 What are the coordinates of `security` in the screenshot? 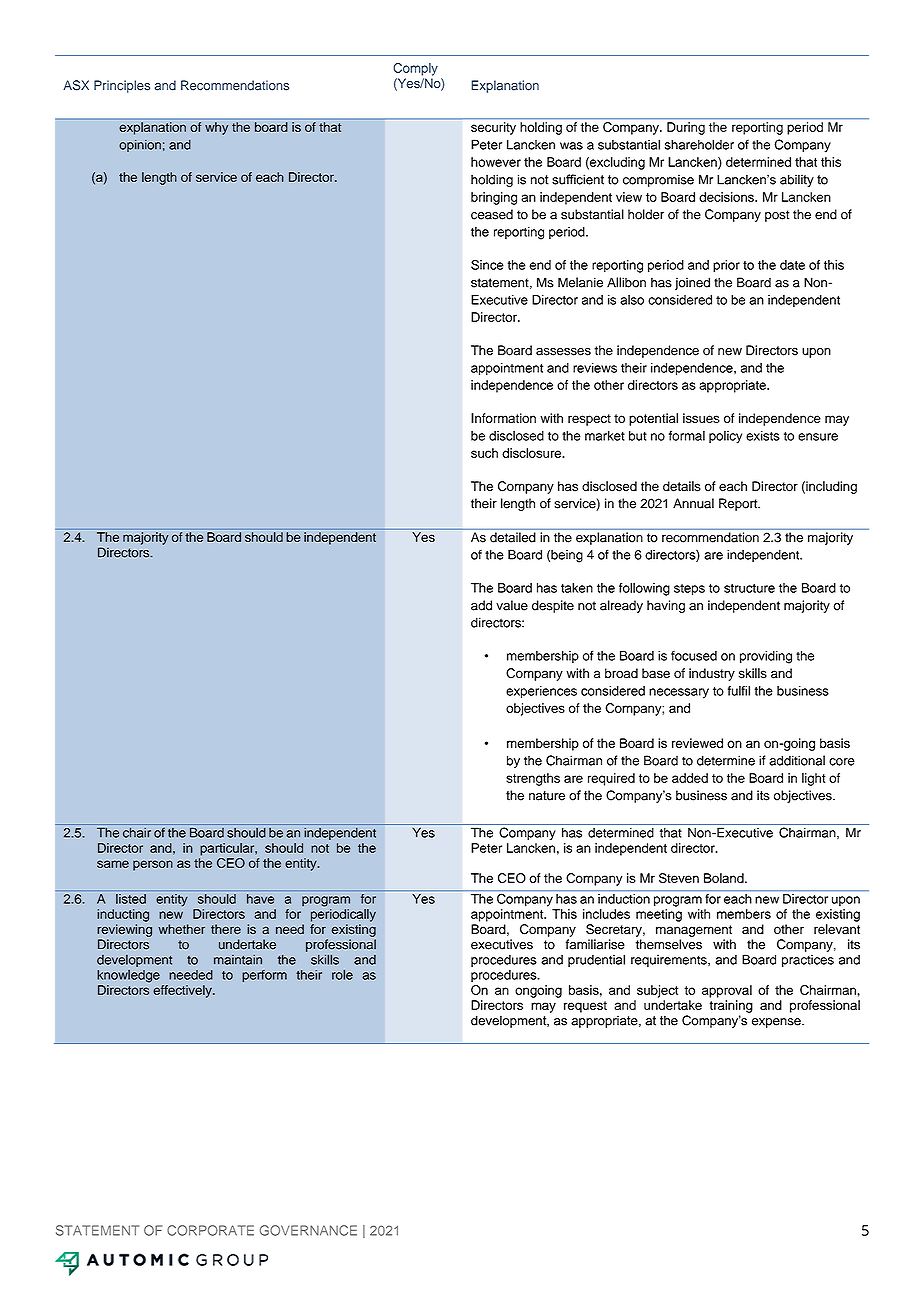 It's located at (493, 128).
